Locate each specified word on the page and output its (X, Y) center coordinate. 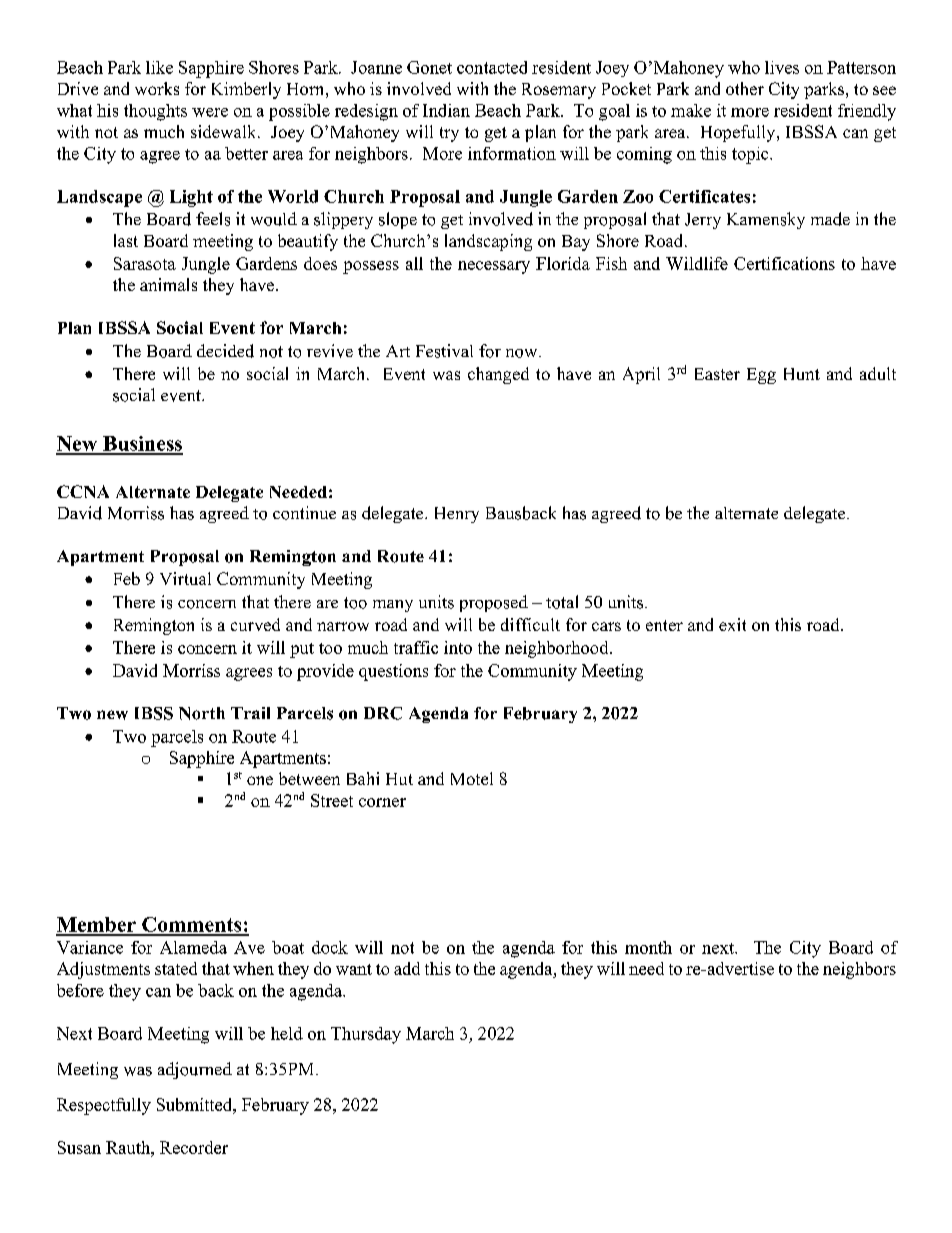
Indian (446, 110)
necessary (494, 267)
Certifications (784, 263)
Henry (457, 515)
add (407, 968)
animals (168, 284)
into (458, 647)
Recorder (194, 1147)
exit (732, 624)
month (648, 947)
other (745, 88)
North (202, 713)
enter (664, 625)
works (157, 88)
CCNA (83, 491)
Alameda (193, 947)
